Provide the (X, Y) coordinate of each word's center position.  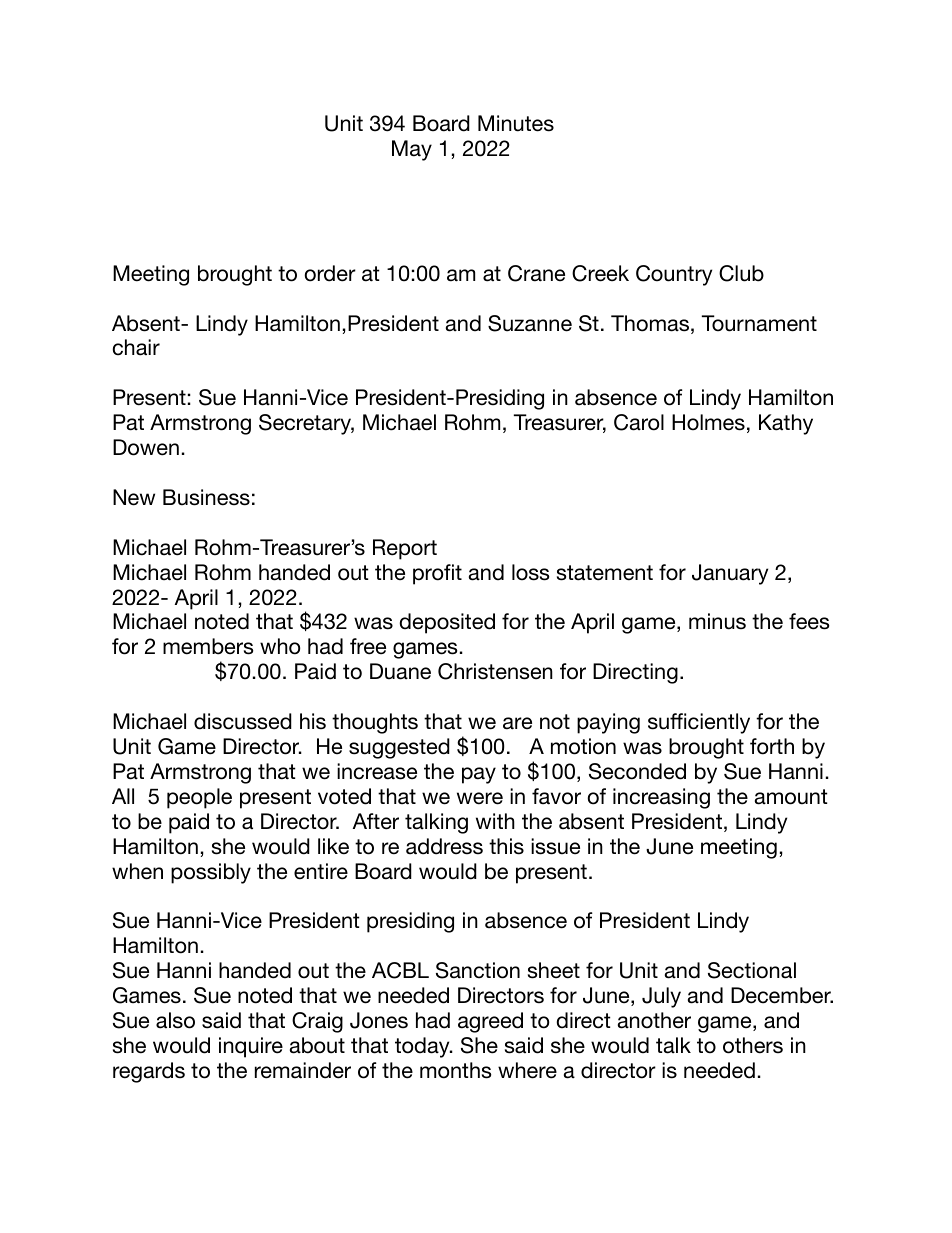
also (175, 1020)
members (208, 646)
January (730, 574)
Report (405, 549)
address (444, 846)
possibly (211, 873)
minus (717, 621)
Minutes (516, 123)
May (412, 150)
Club (741, 273)
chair (136, 347)
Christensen (495, 671)
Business (206, 497)
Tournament (759, 323)
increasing (661, 798)
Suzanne (530, 323)
